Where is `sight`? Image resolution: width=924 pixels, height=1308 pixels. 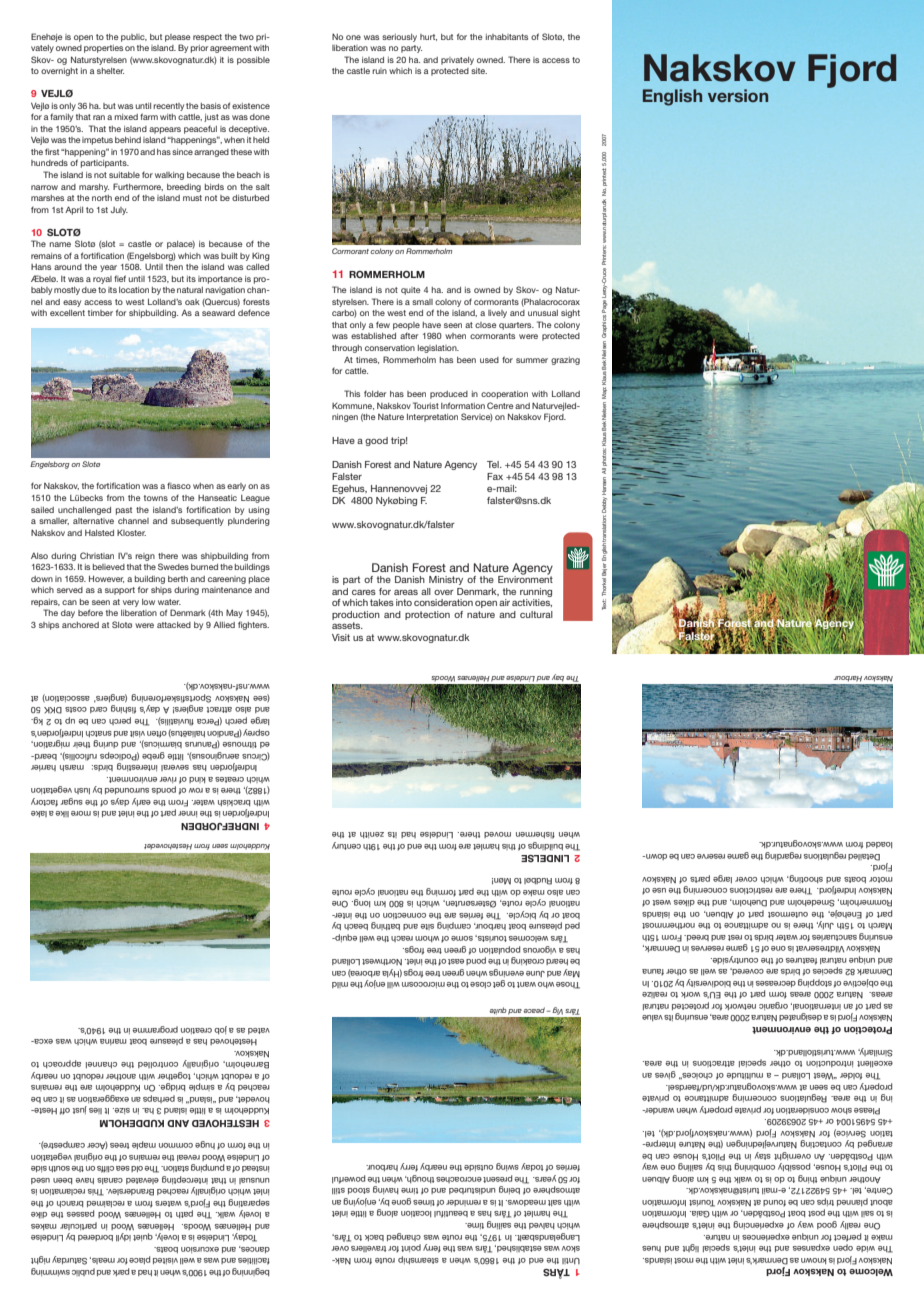 sight is located at coordinates (570, 314).
